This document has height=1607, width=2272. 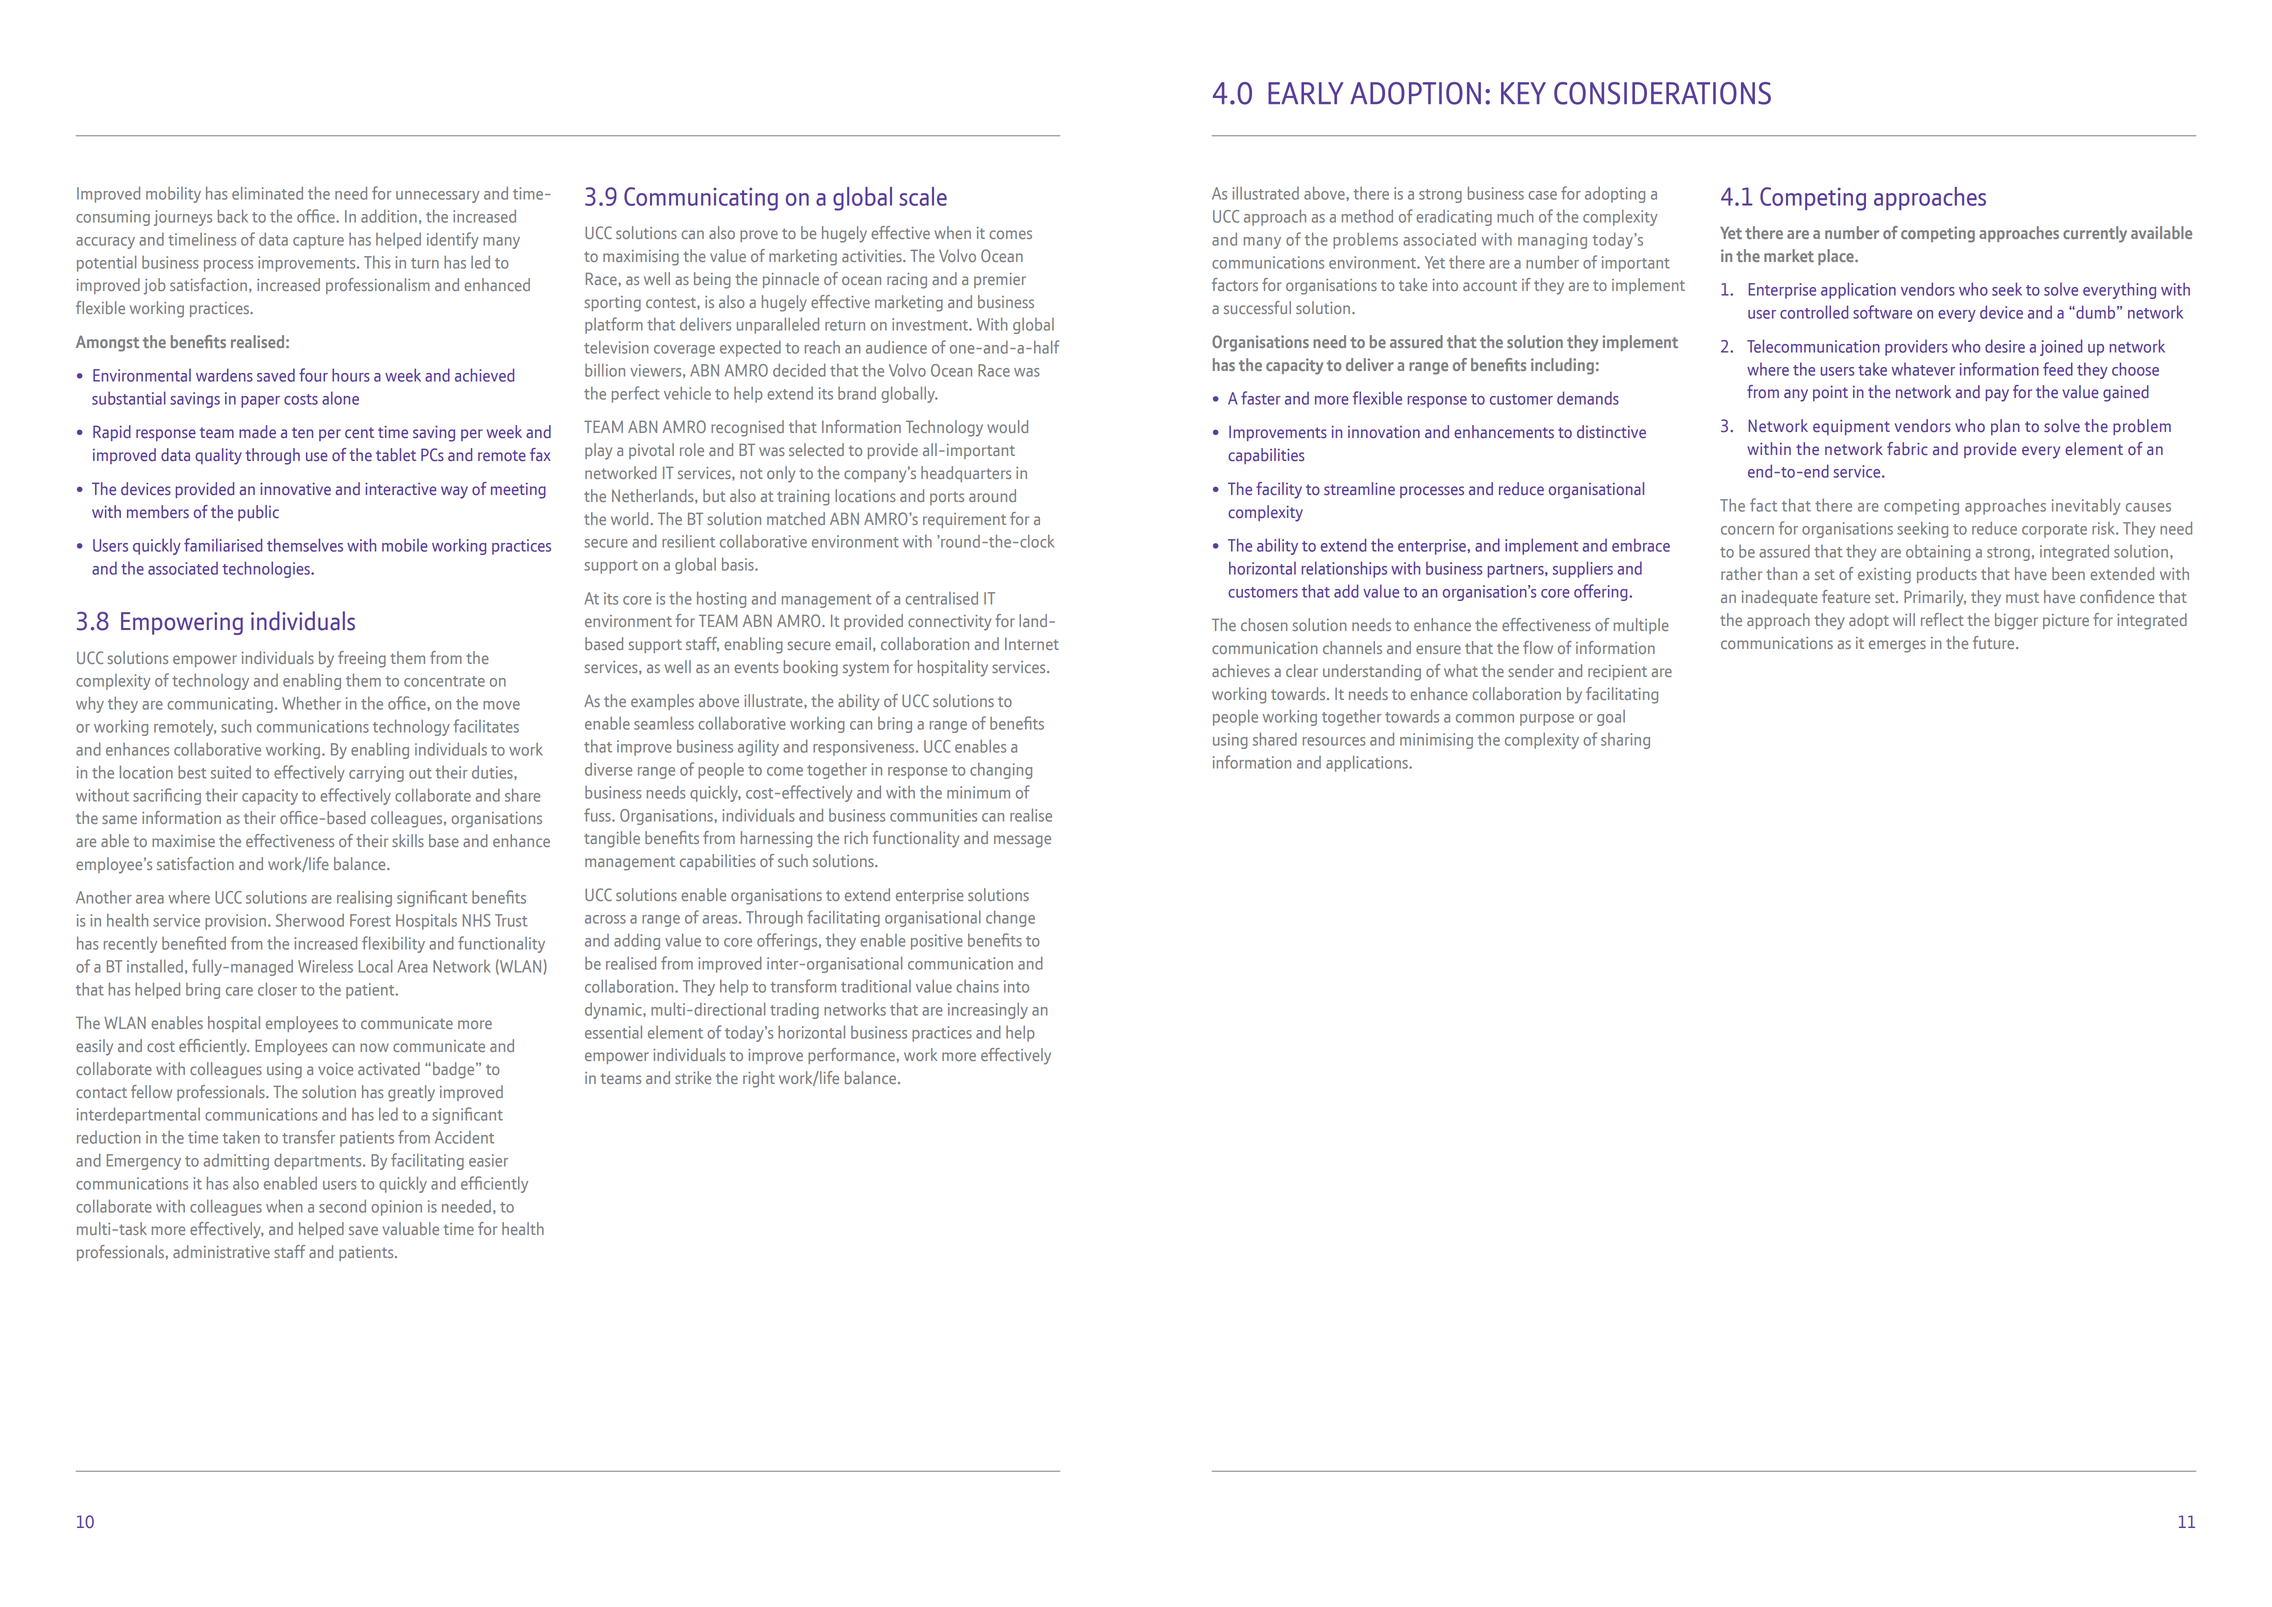 I want to click on message, so click(x=1022, y=841).
